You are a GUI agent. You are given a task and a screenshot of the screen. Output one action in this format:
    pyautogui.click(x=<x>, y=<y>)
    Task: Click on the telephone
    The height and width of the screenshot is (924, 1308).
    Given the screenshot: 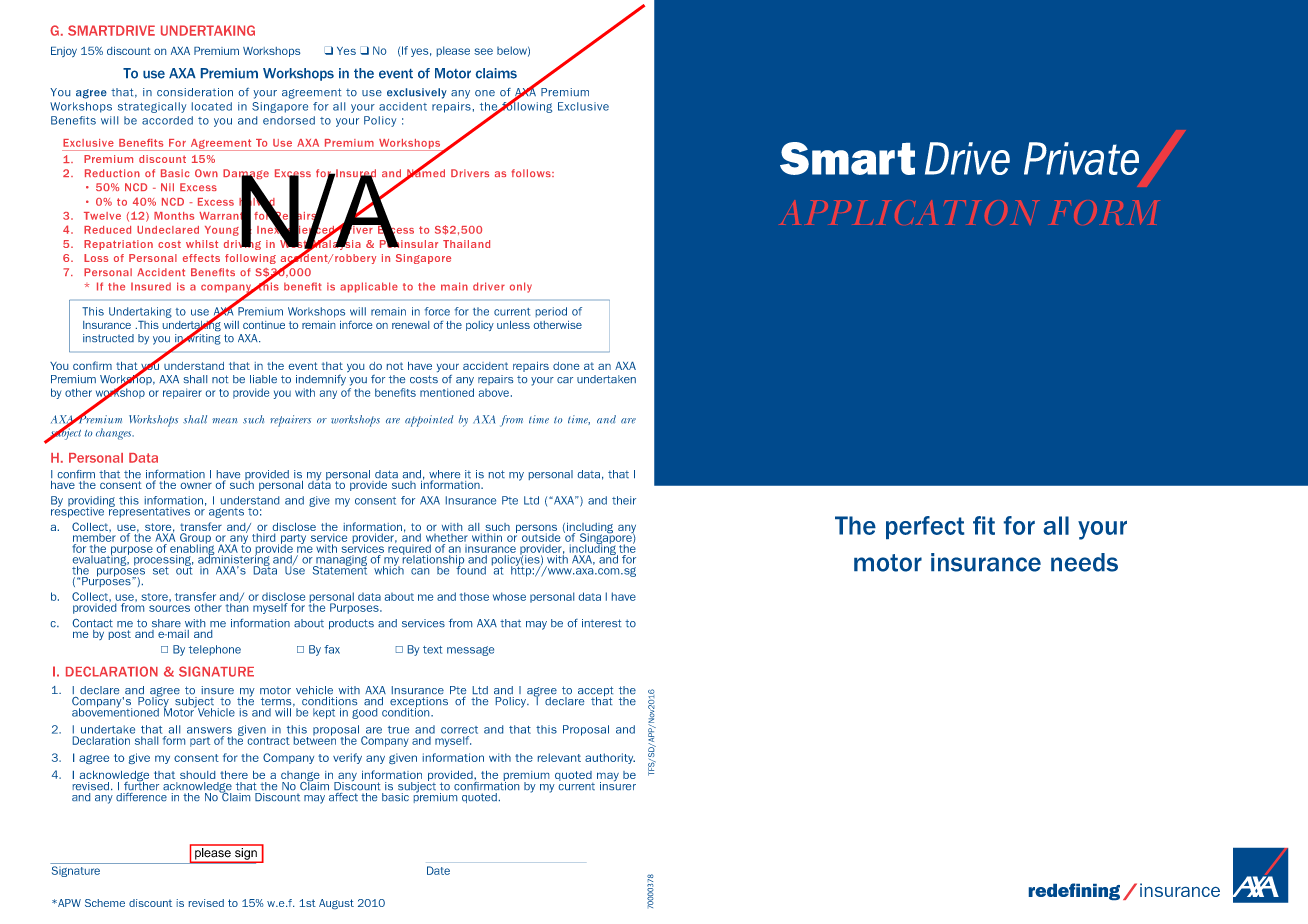 What is the action you would take?
    pyautogui.click(x=215, y=650)
